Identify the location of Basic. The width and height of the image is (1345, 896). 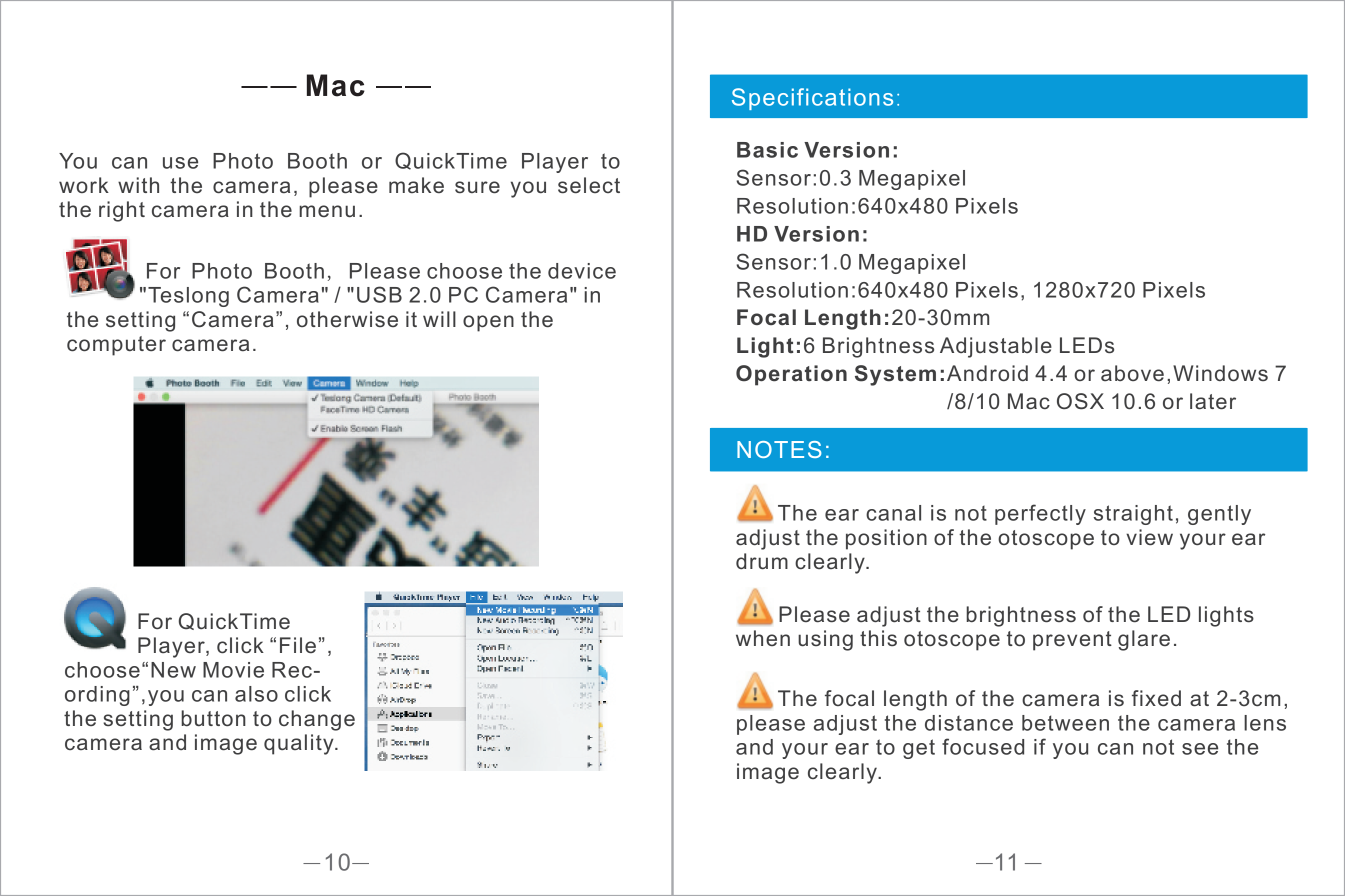
(767, 150).
